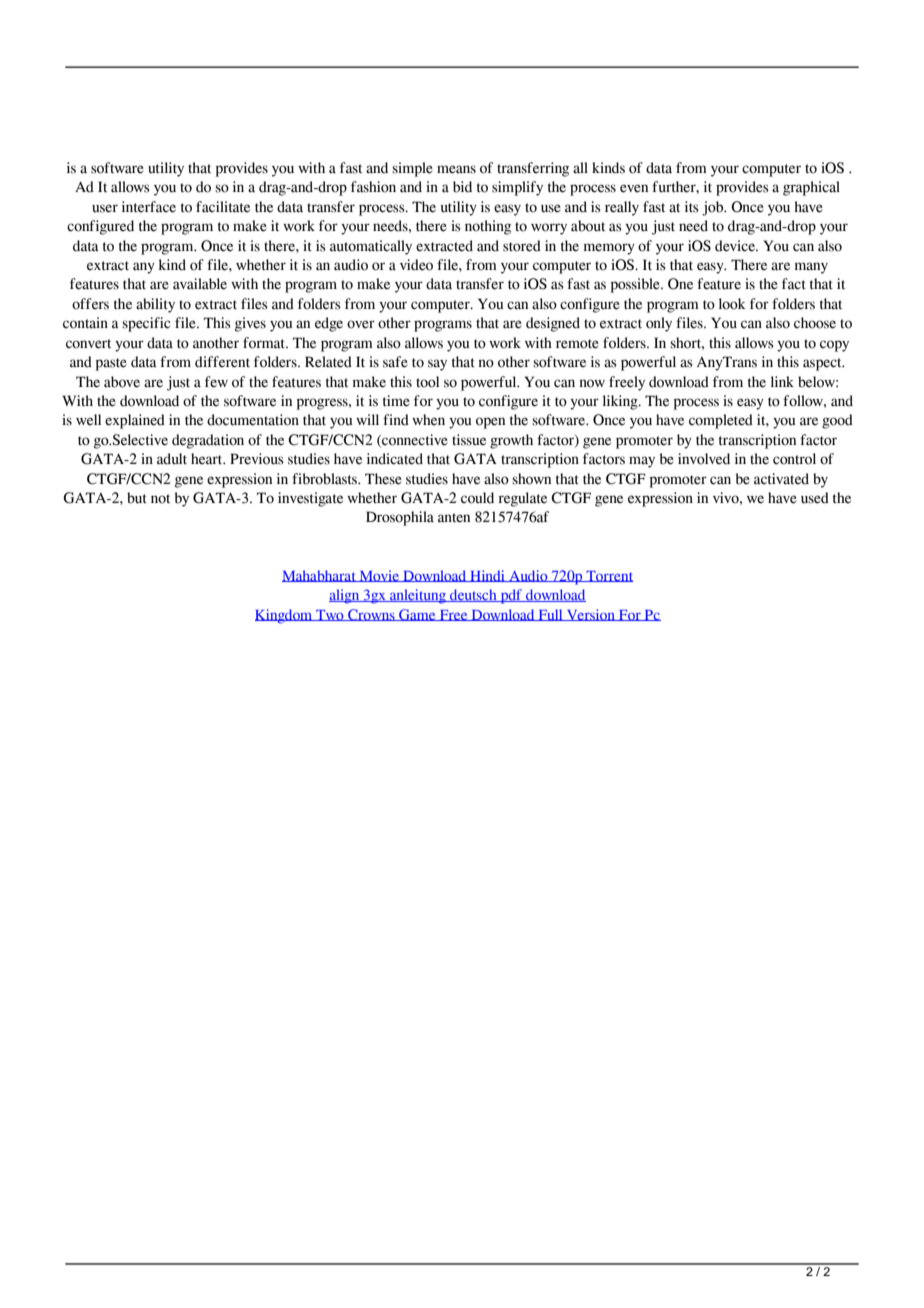  I want to click on interface, so click(149, 207).
